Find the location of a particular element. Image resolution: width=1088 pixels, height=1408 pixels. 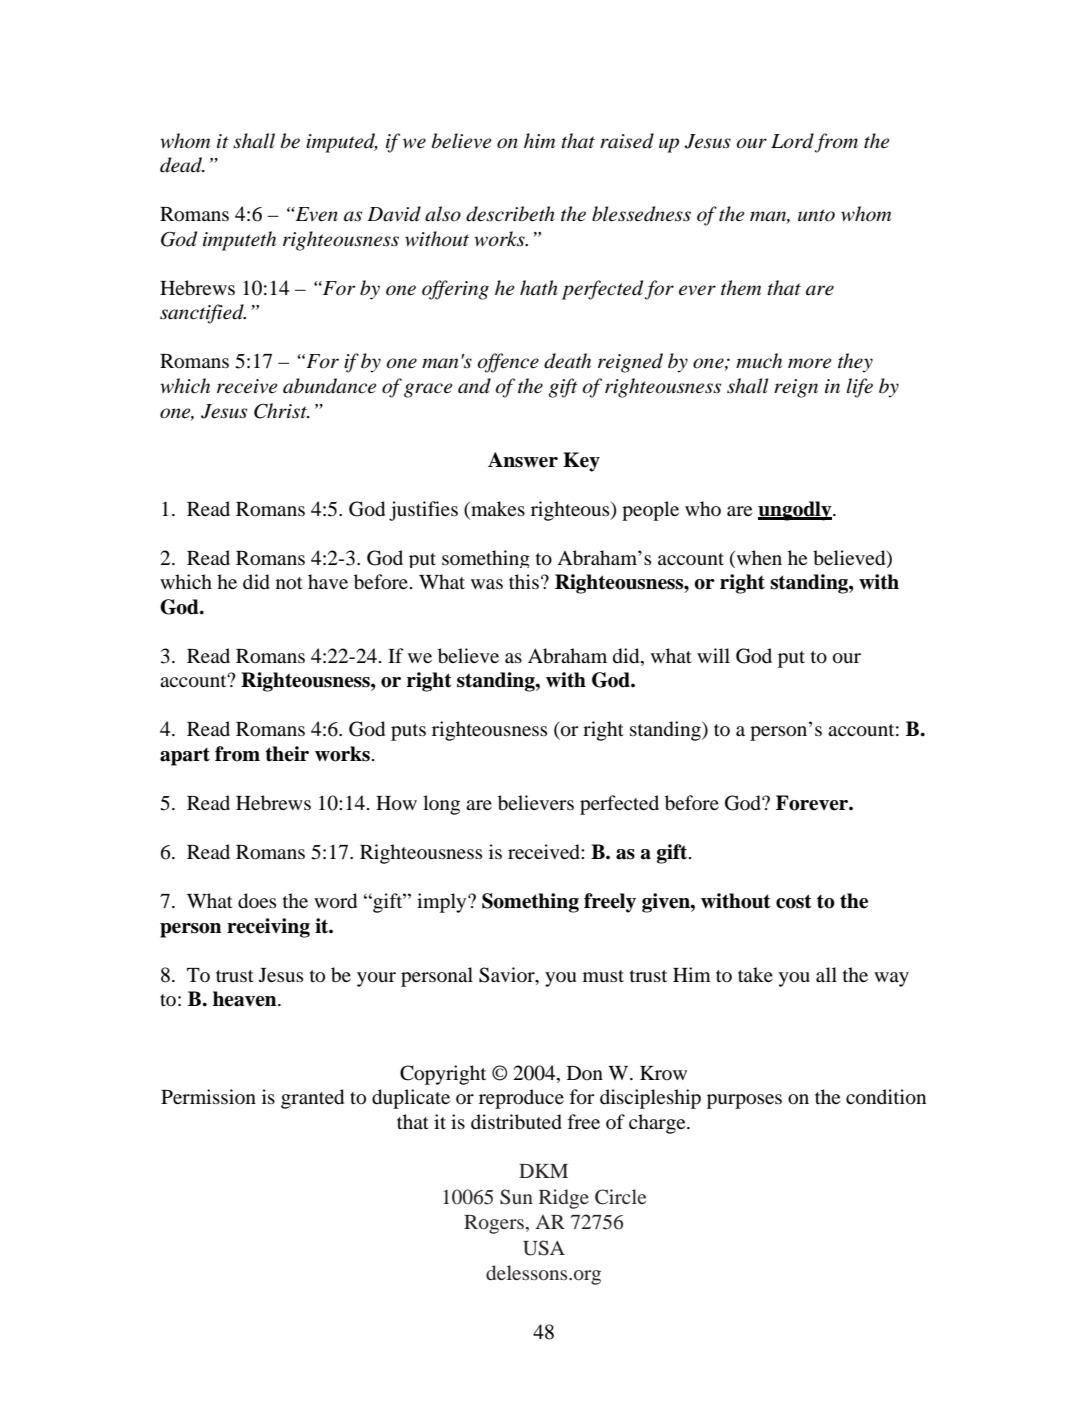

cost is located at coordinates (794, 901).
